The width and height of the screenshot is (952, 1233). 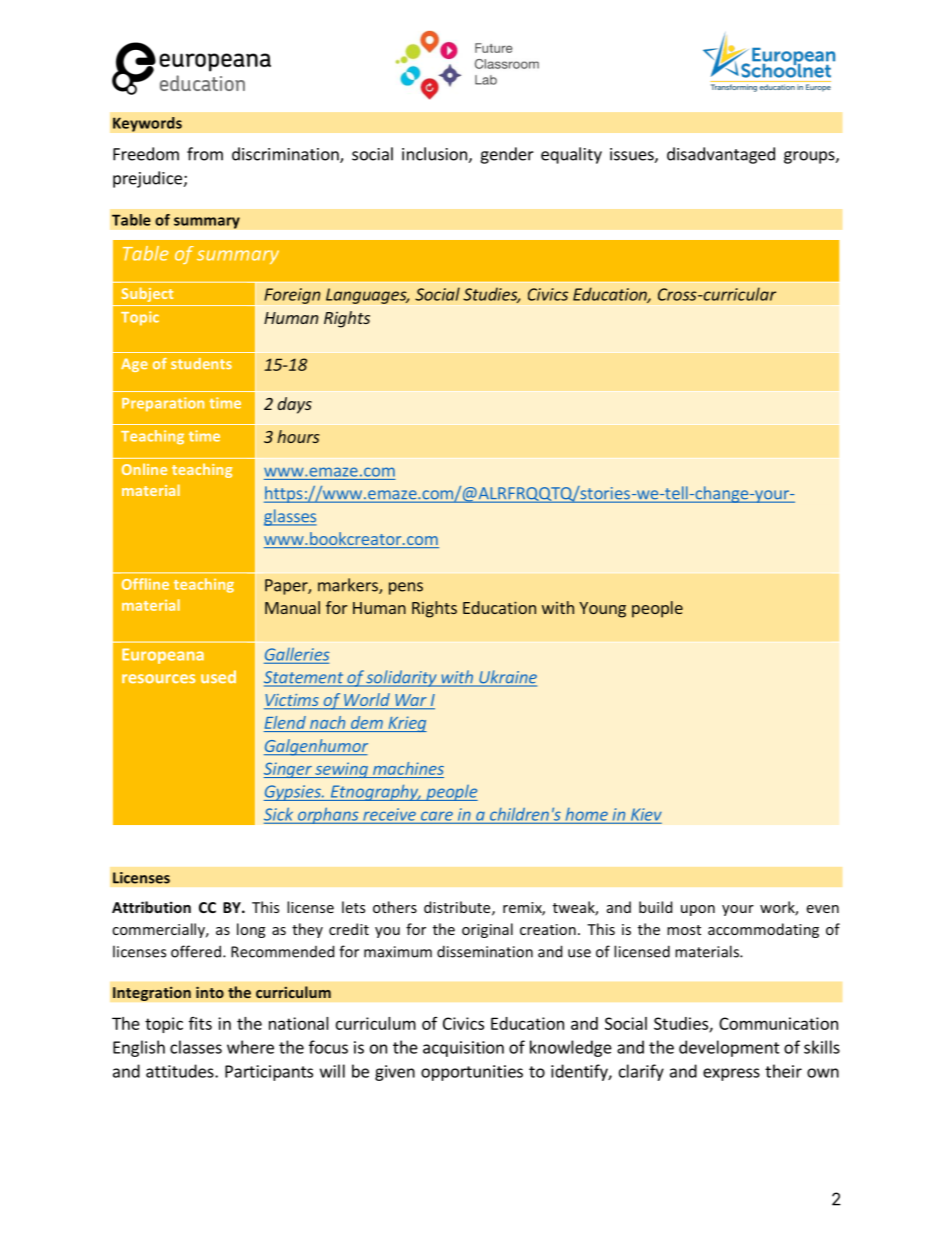 What do you see at coordinates (292, 607) in the screenshot?
I see `Manual` at bounding box center [292, 607].
